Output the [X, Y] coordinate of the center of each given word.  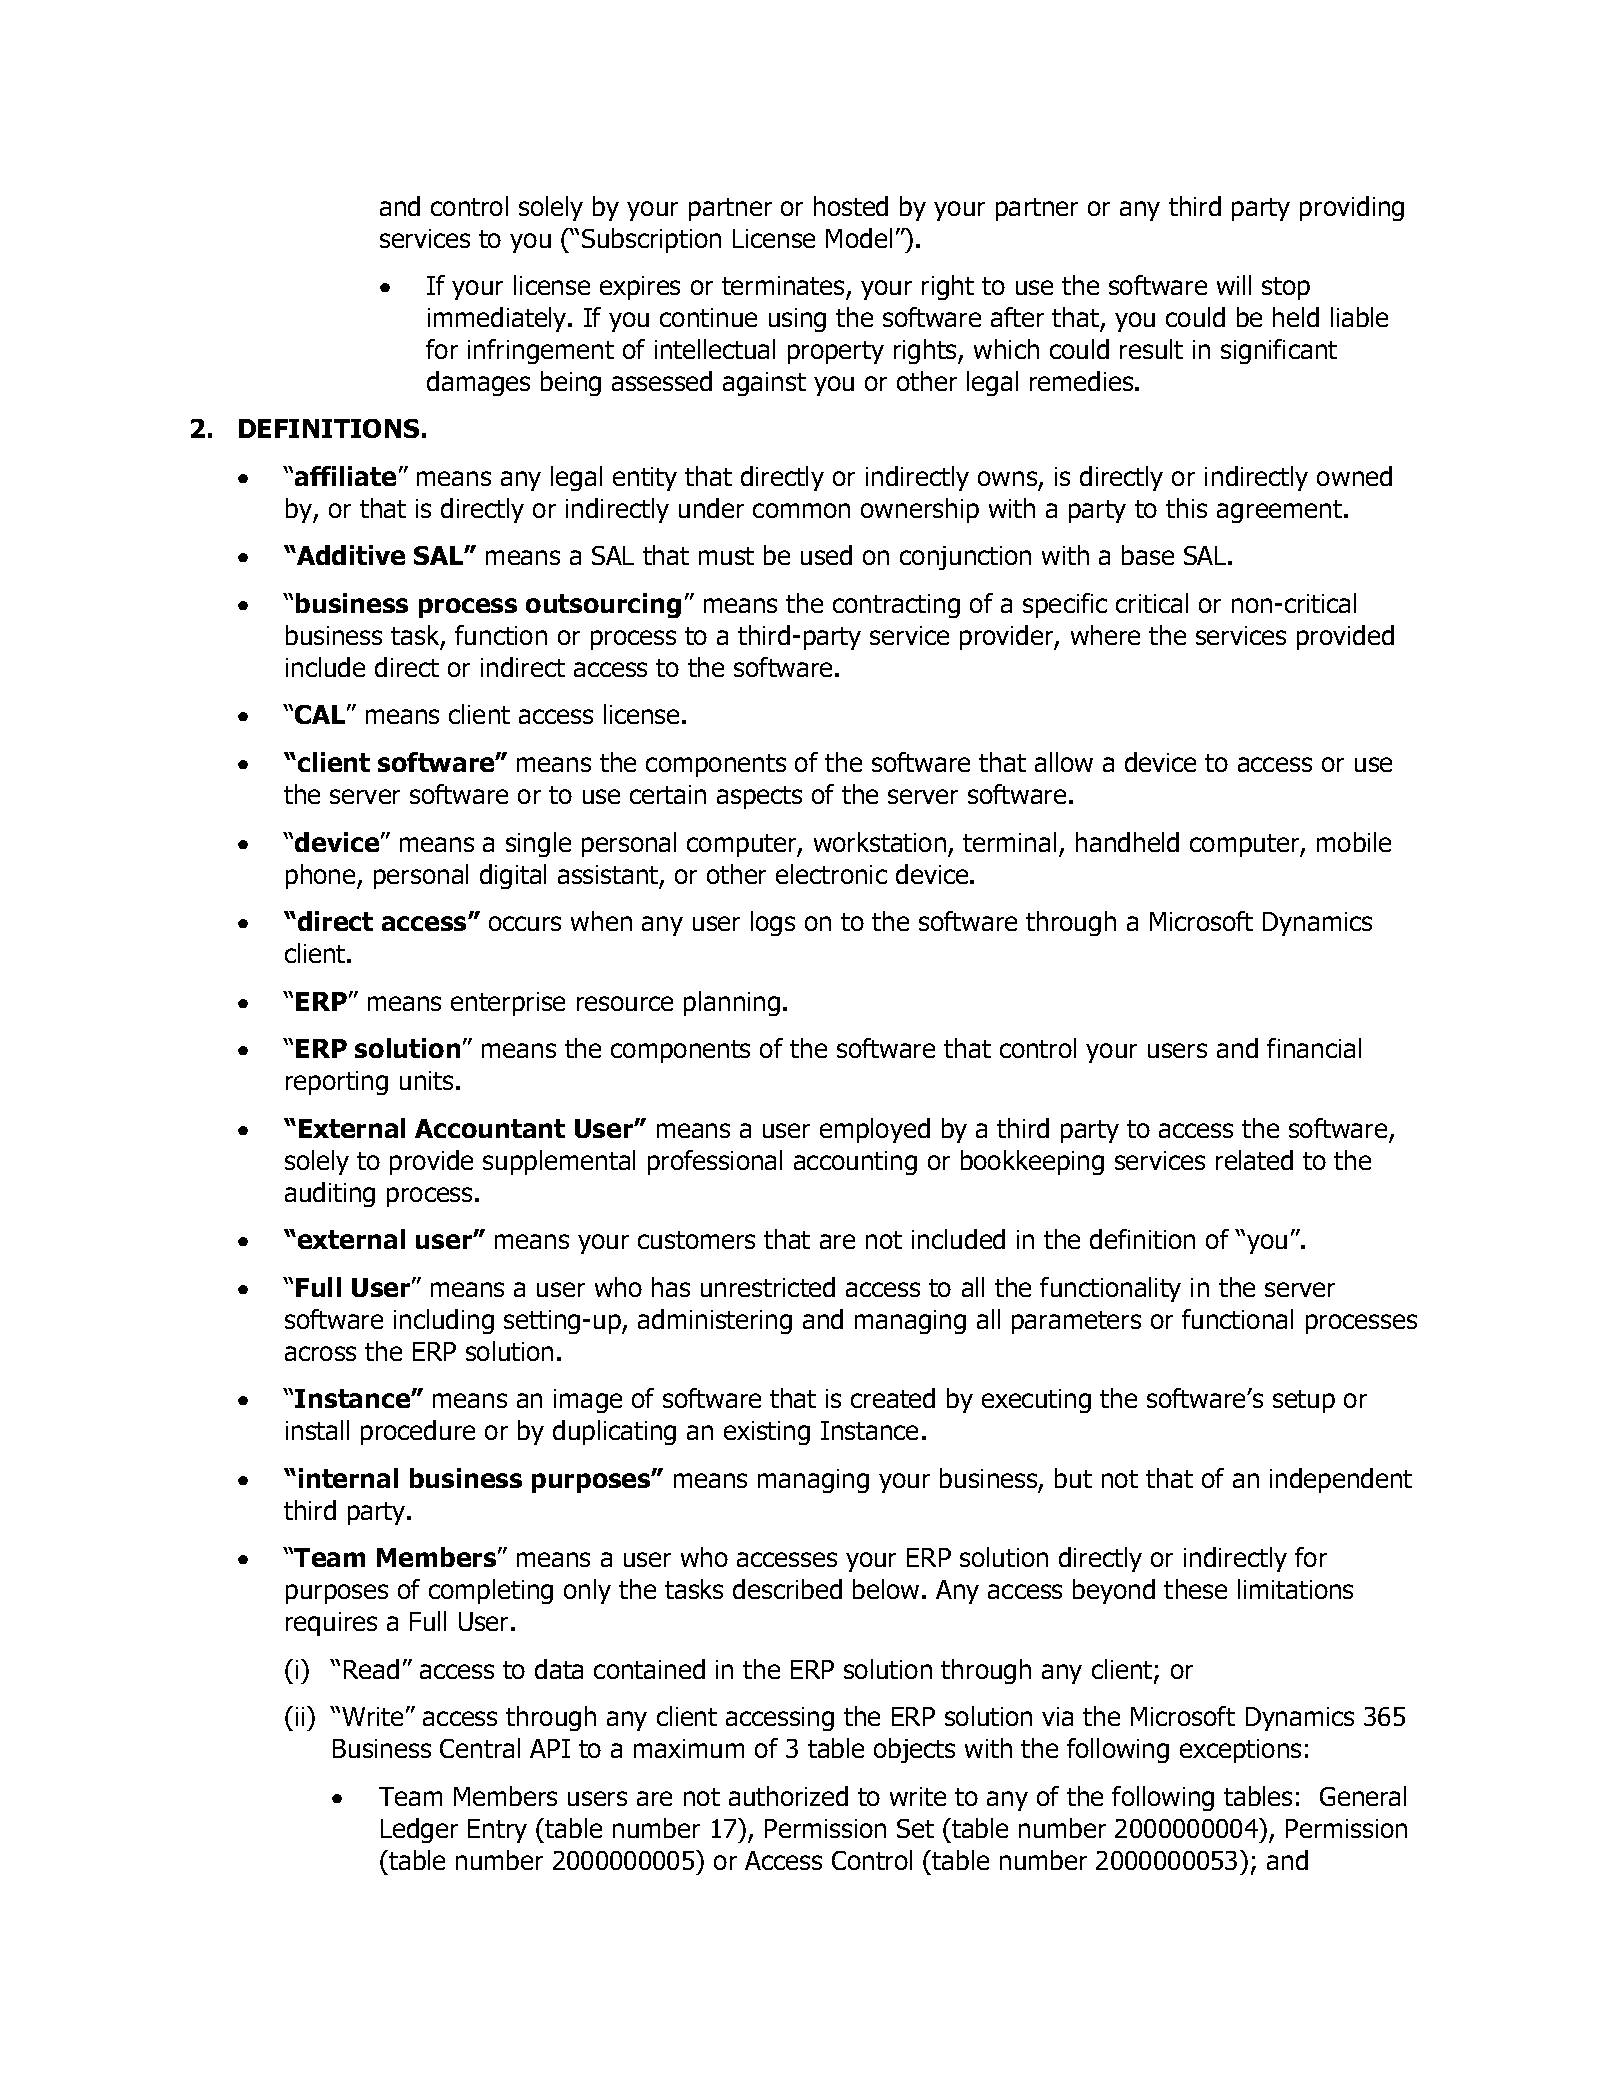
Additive [350, 555]
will [1234, 285]
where [1105, 635]
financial [1314, 1048]
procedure [418, 1432]
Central [480, 1748]
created [893, 1398]
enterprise [508, 1004]
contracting [896, 606]
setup [1304, 1401]
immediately [498, 319]
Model [859, 238]
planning [732, 1003]
